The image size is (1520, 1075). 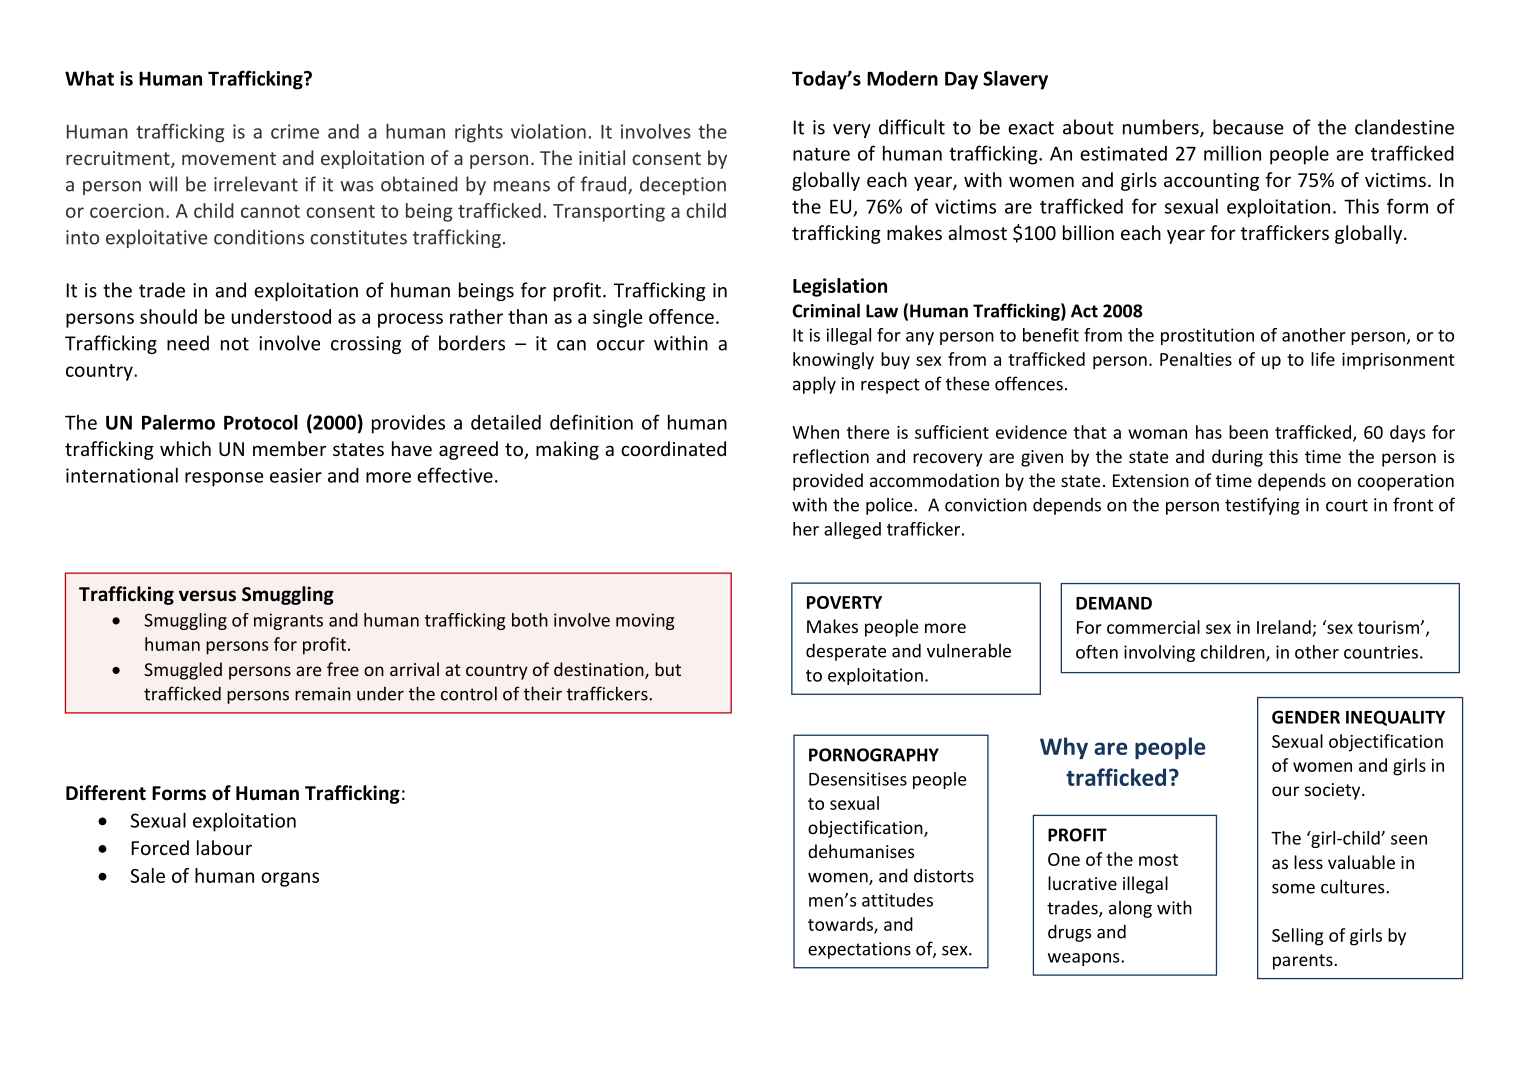 What do you see at coordinates (821, 154) in the document?
I see `nature` at bounding box center [821, 154].
